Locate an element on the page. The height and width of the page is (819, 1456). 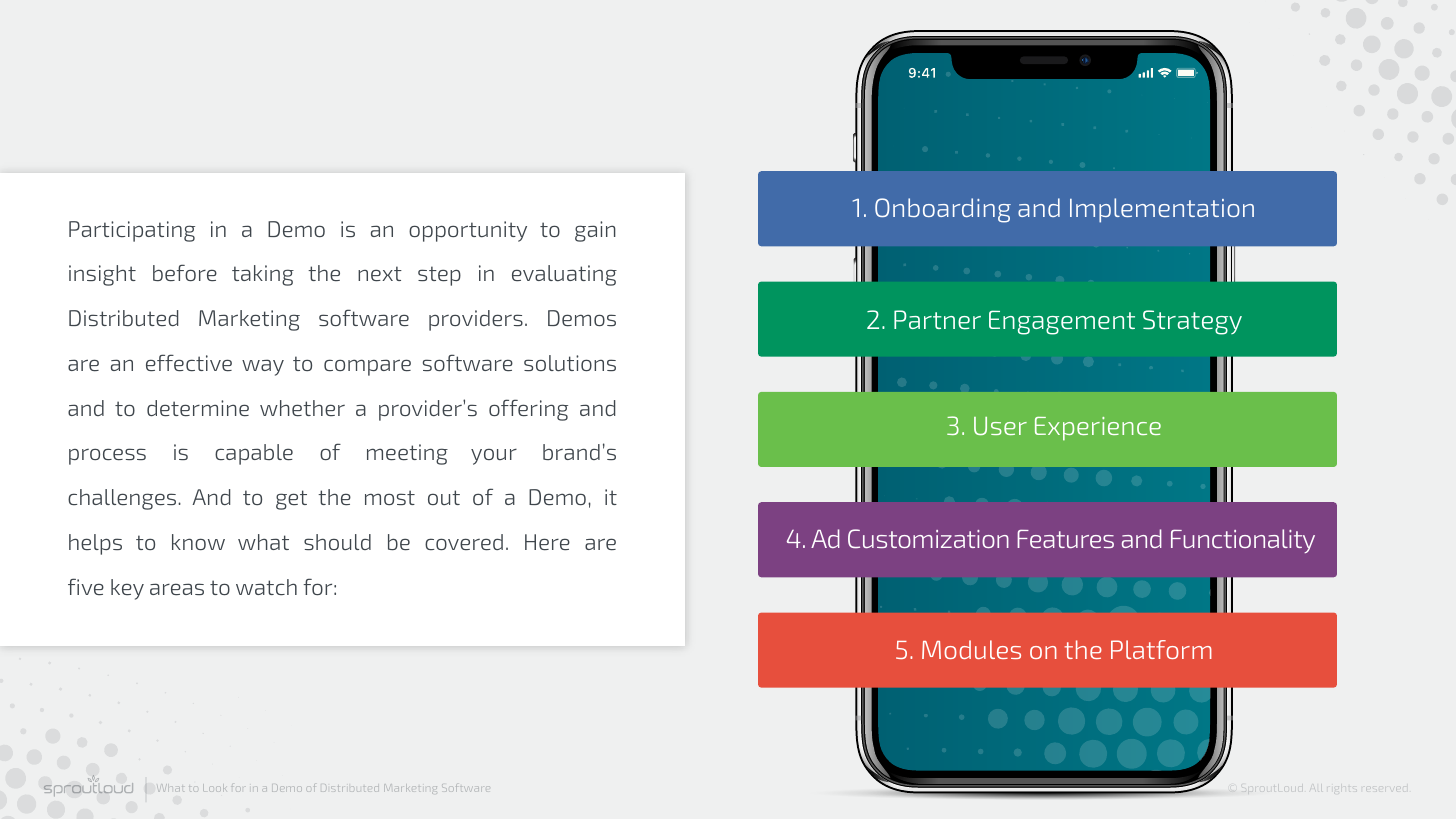
Implementation is located at coordinates (1162, 210).
